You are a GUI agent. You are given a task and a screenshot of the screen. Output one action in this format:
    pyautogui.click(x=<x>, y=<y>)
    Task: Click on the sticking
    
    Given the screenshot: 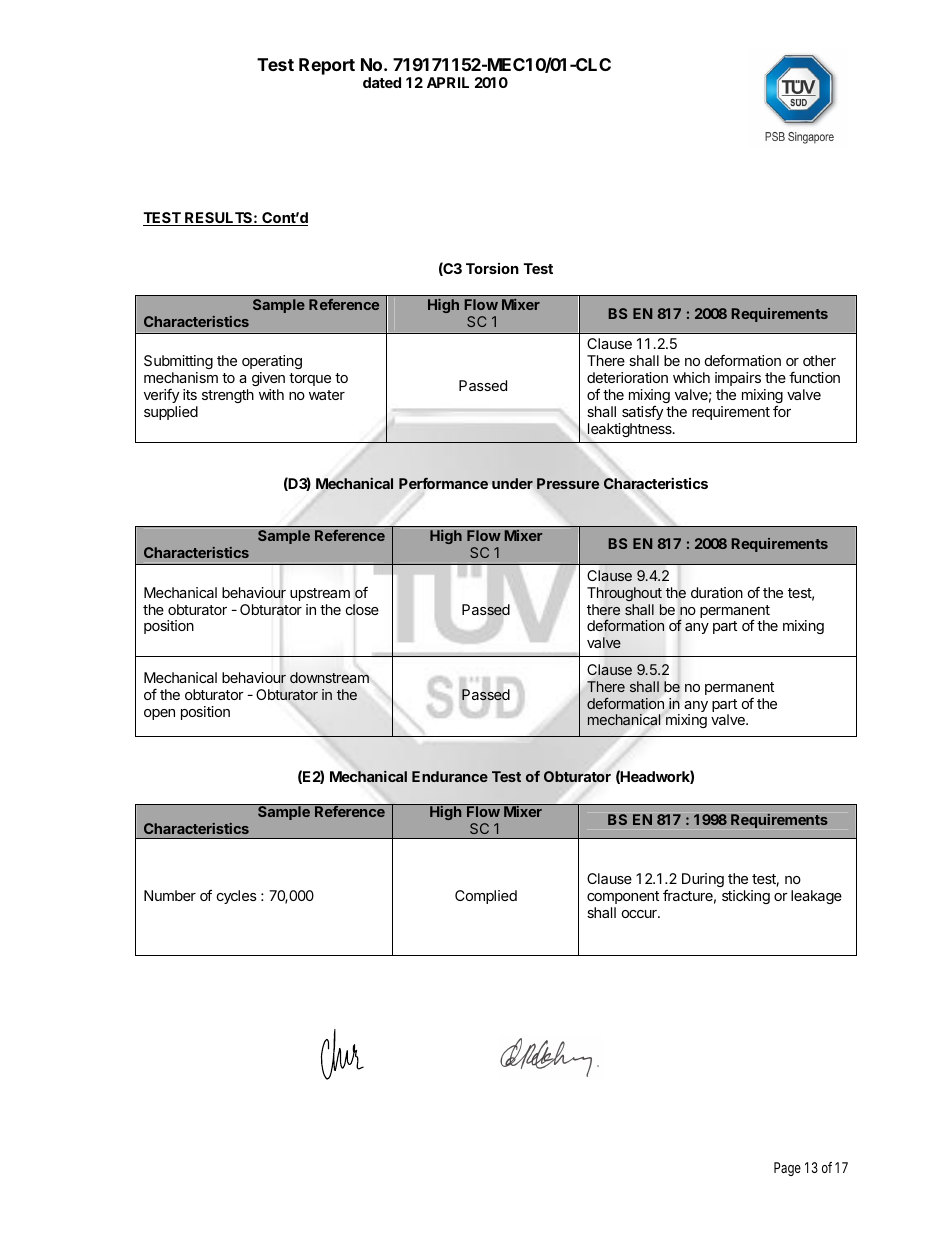 What is the action you would take?
    pyautogui.click(x=746, y=897)
